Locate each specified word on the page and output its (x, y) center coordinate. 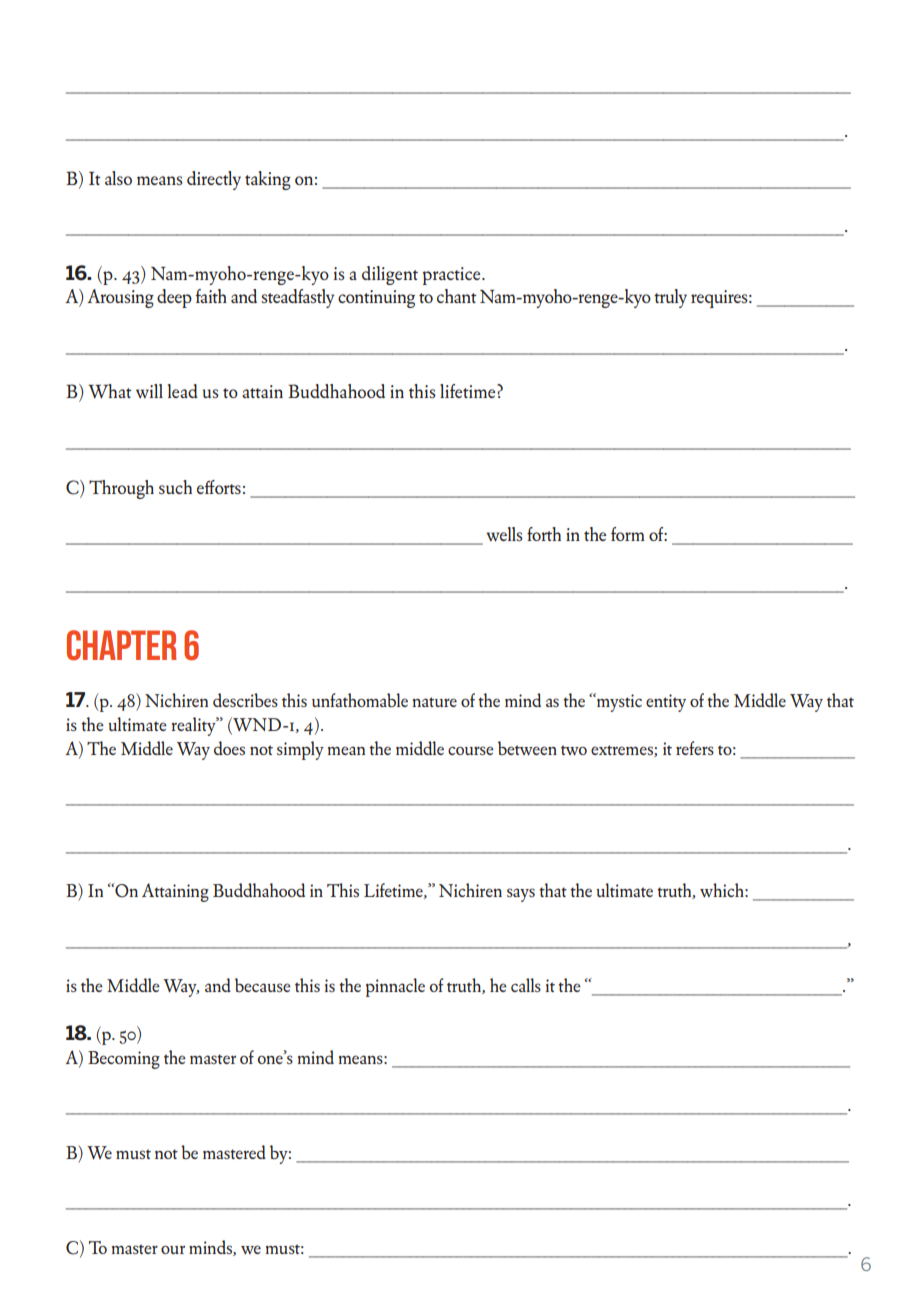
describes (245, 700)
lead (183, 391)
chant (457, 296)
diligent (390, 275)
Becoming (124, 1060)
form (627, 534)
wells (504, 534)
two (574, 750)
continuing (376, 299)
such (175, 487)
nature (434, 702)
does (229, 748)
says (521, 895)
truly (670, 298)
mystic (618, 702)
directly (214, 180)
